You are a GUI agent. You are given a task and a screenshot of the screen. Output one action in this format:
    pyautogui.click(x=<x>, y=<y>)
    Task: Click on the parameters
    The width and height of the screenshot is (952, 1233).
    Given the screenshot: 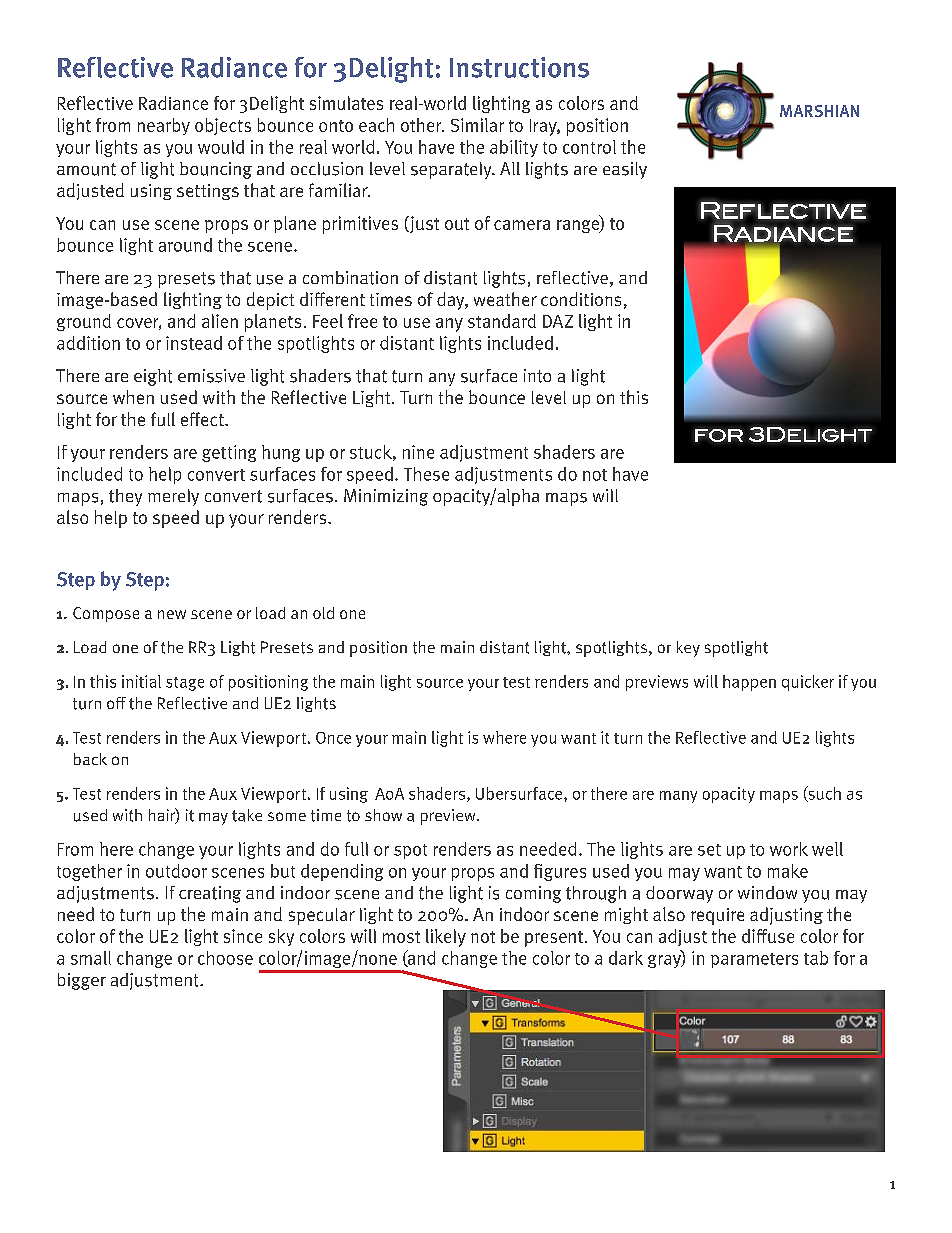 What is the action you would take?
    pyautogui.click(x=754, y=960)
